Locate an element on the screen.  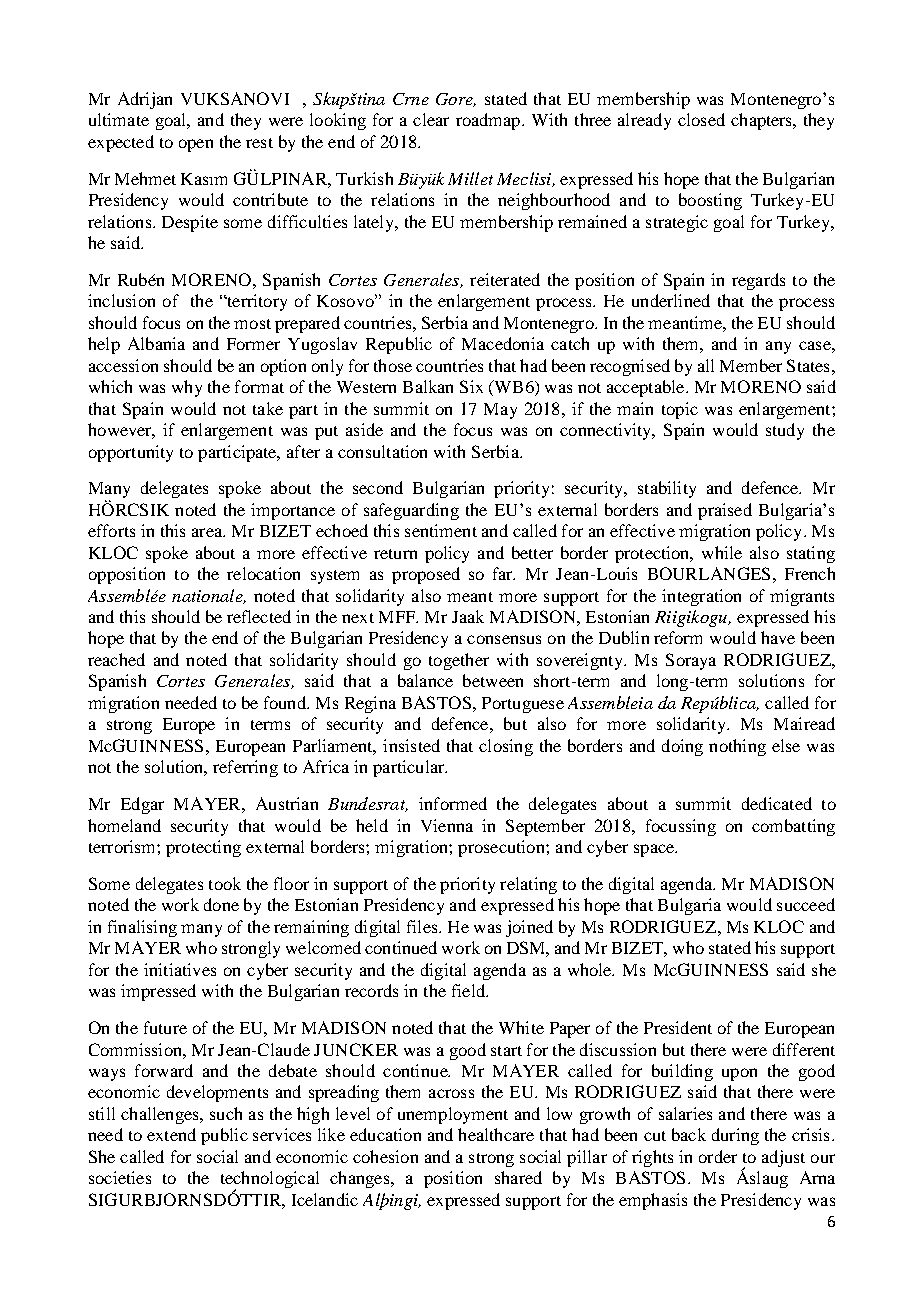
open is located at coordinates (196, 145).
